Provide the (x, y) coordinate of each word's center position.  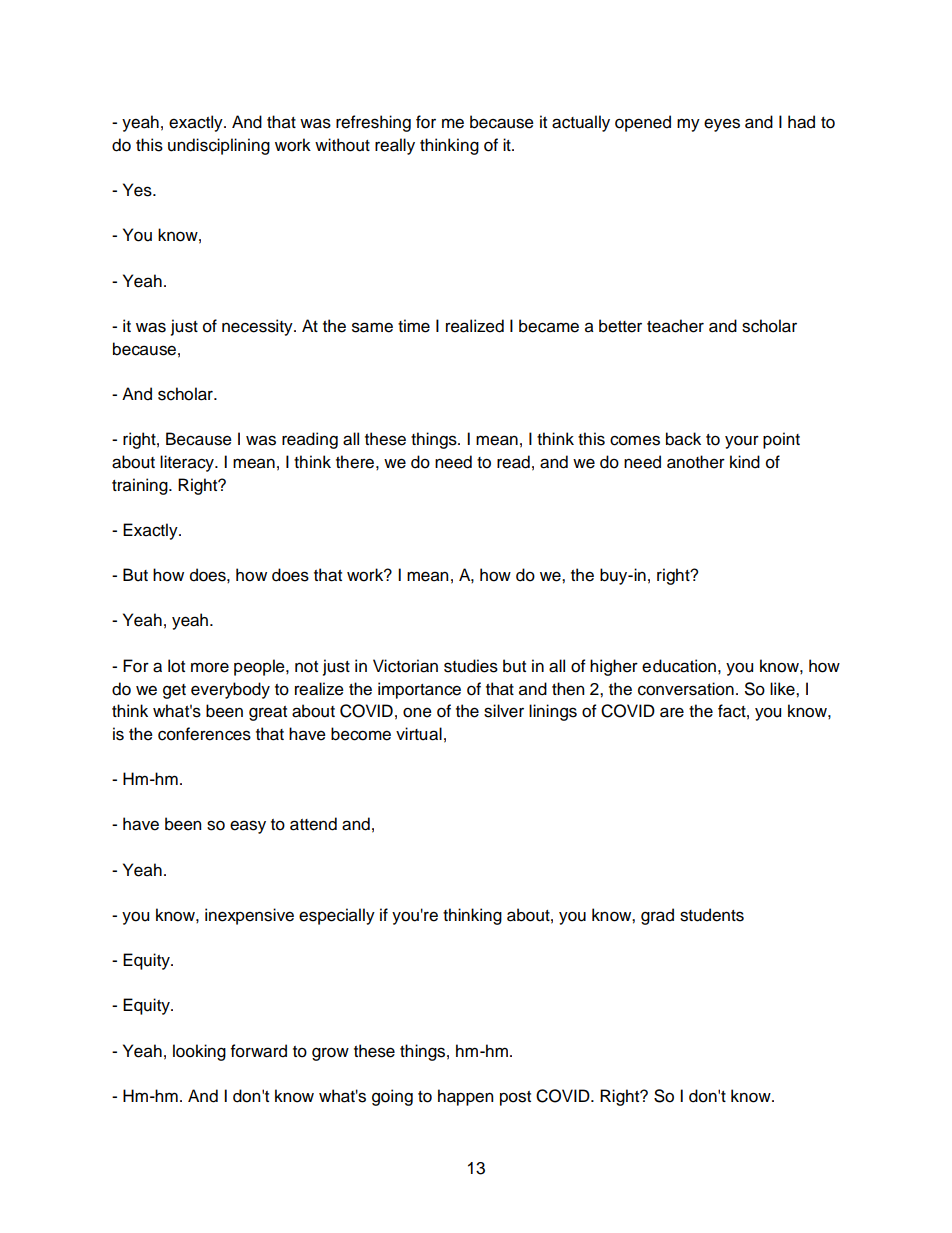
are (672, 712)
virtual (419, 734)
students (712, 915)
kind (745, 462)
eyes (722, 125)
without (342, 145)
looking (199, 1052)
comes (635, 440)
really (395, 146)
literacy (188, 463)
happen (465, 1097)
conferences (204, 734)
